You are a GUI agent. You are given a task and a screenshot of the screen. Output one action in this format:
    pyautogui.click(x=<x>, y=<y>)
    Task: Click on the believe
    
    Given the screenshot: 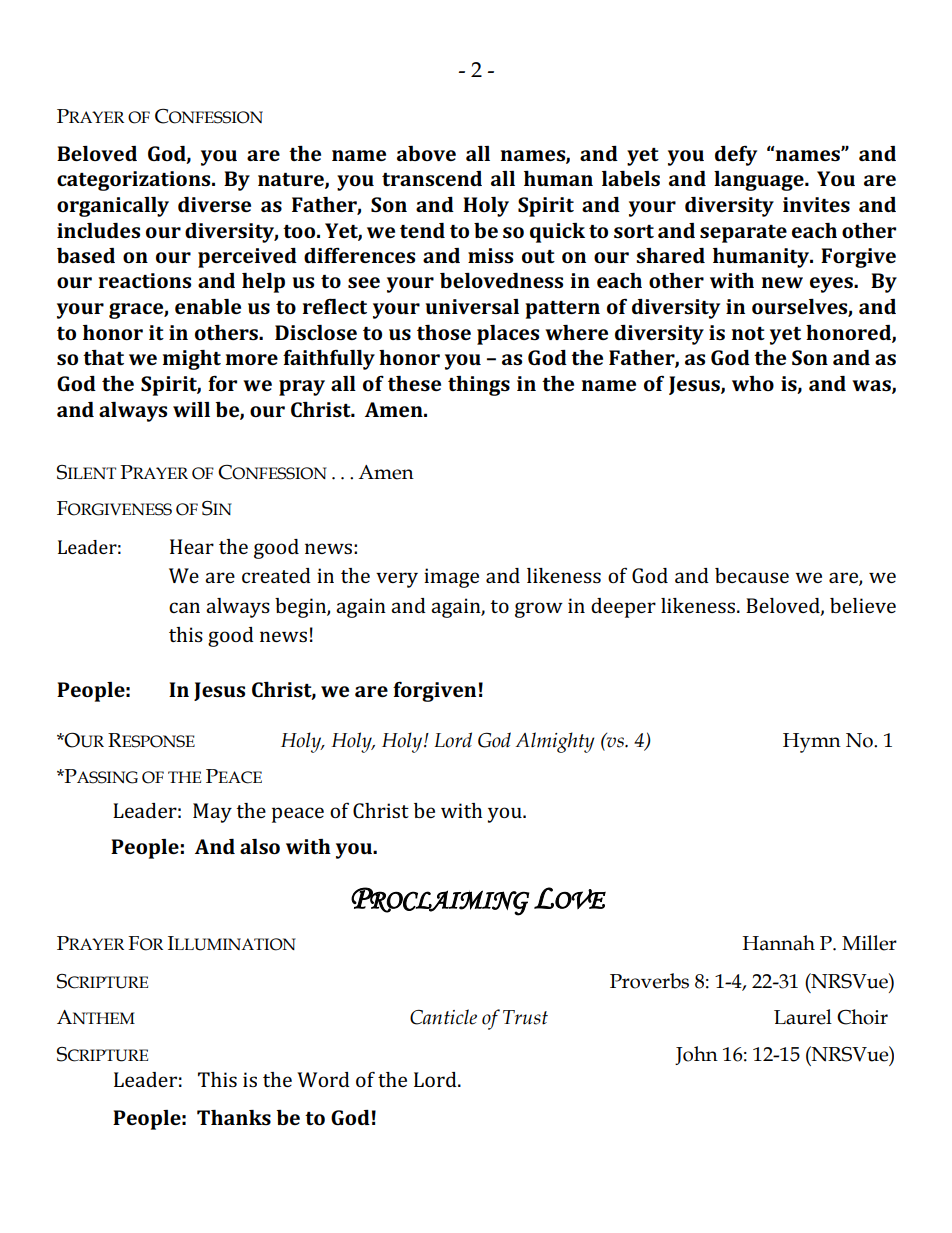 What is the action you would take?
    pyautogui.click(x=863, y=605)
